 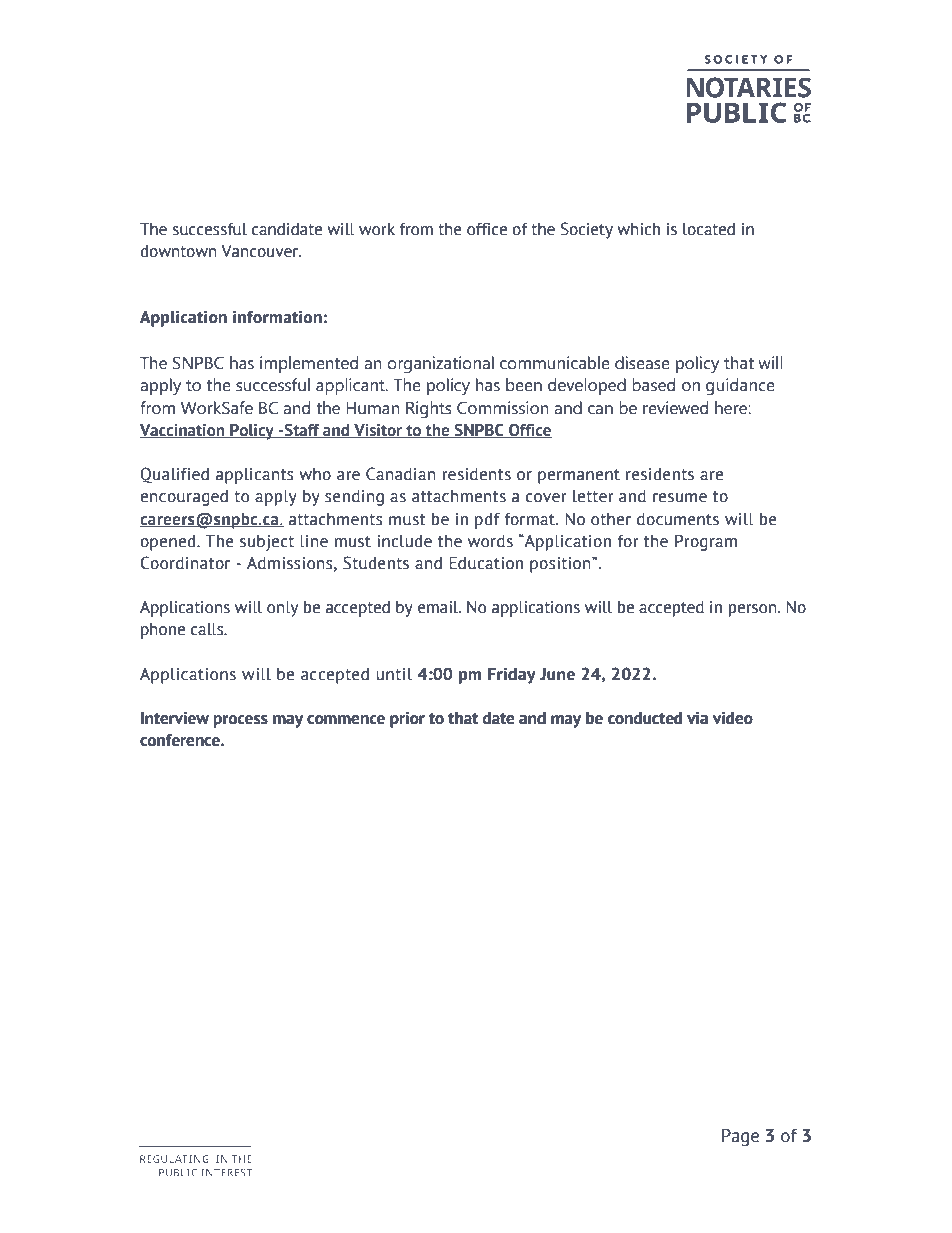 What do you see at coordinates (709, 229) in the page?
I see `located` at bounding box center [709, 229].
